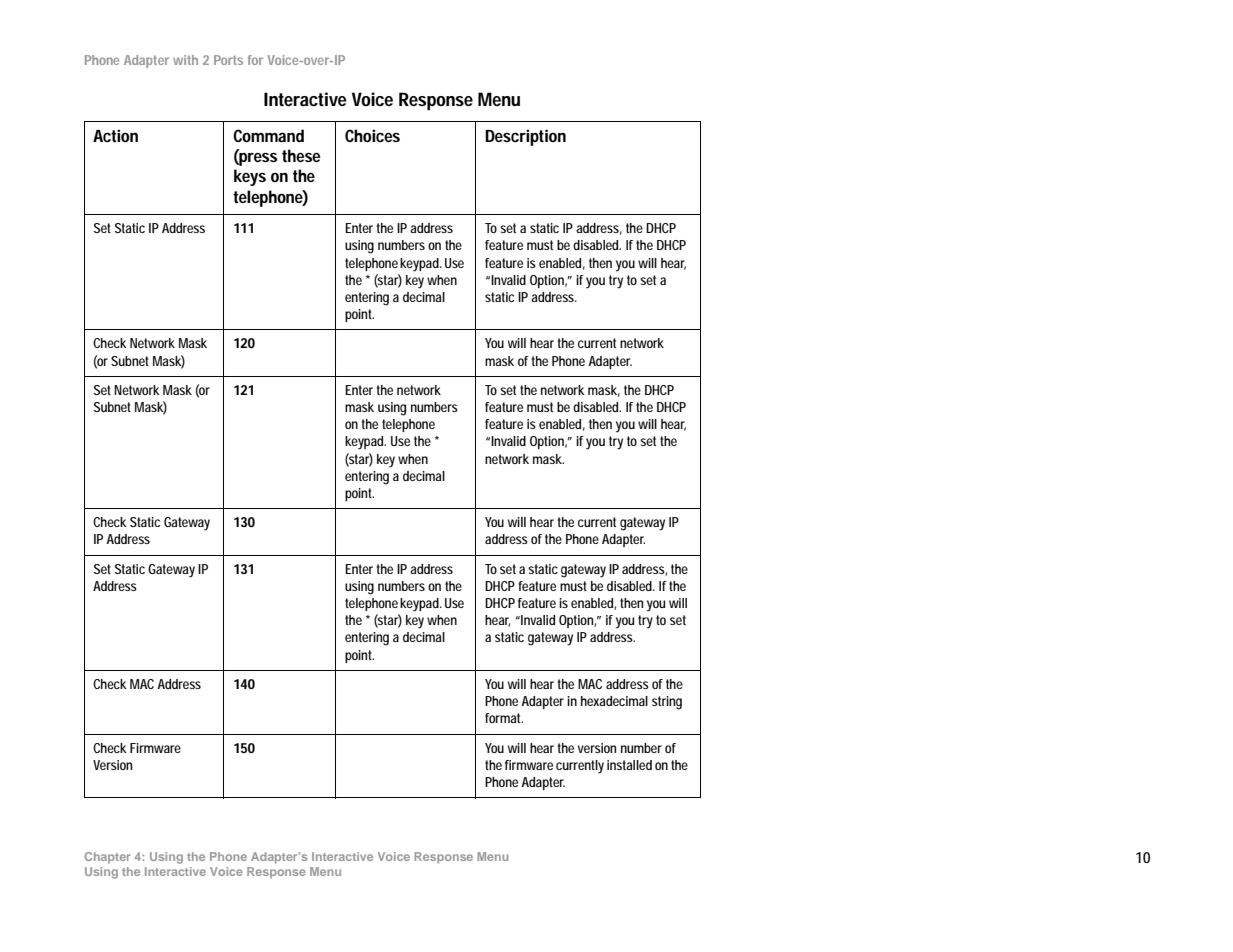  What do you see at coordinates (107, 858) in the screenshot?
I see `Chapter` at bounding box center [107, 858].
